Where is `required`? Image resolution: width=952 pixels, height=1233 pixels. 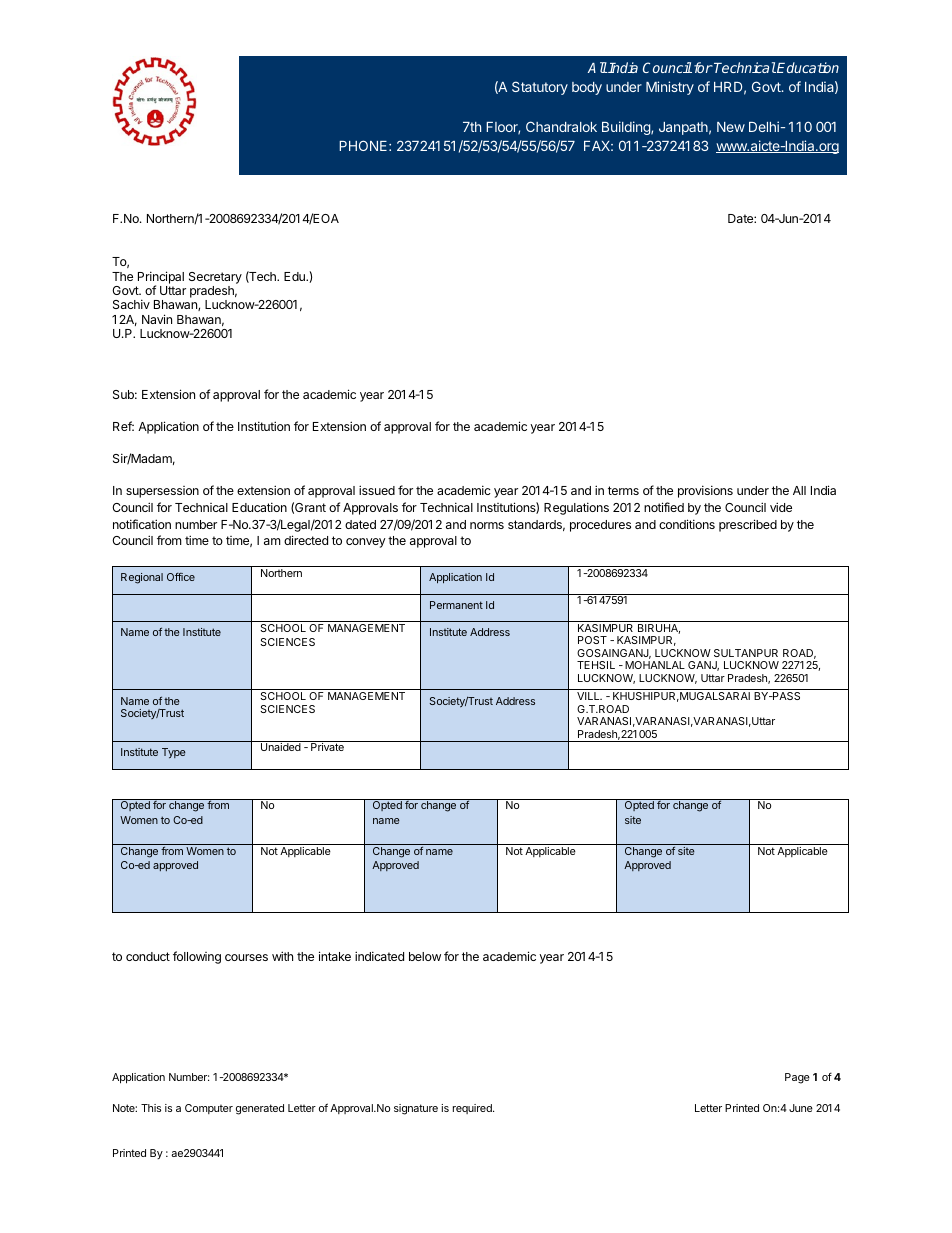 required is located at coordinates (473, 1109).
